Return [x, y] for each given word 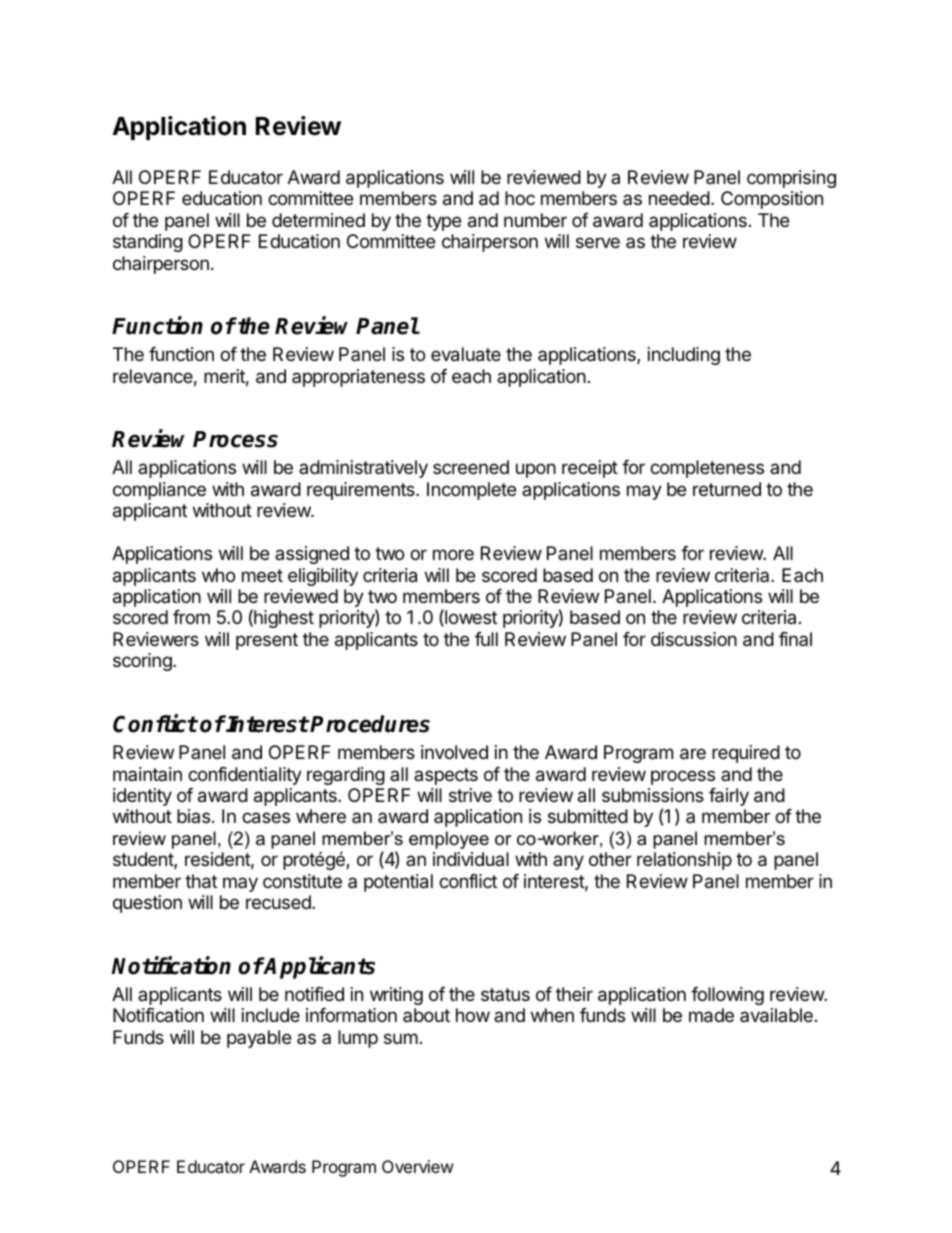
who [218, 575]
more [453, 554]
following [727, 996]
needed [679, 198]
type [443, 222]
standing [148, 243]
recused [279, 902]
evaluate [466, 354]
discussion [694, 639]
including [684, 356]
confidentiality [245, 776]
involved [454, 752]
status [505, 994]
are [693, 754]
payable [259, 1039]
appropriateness [358, 378]
